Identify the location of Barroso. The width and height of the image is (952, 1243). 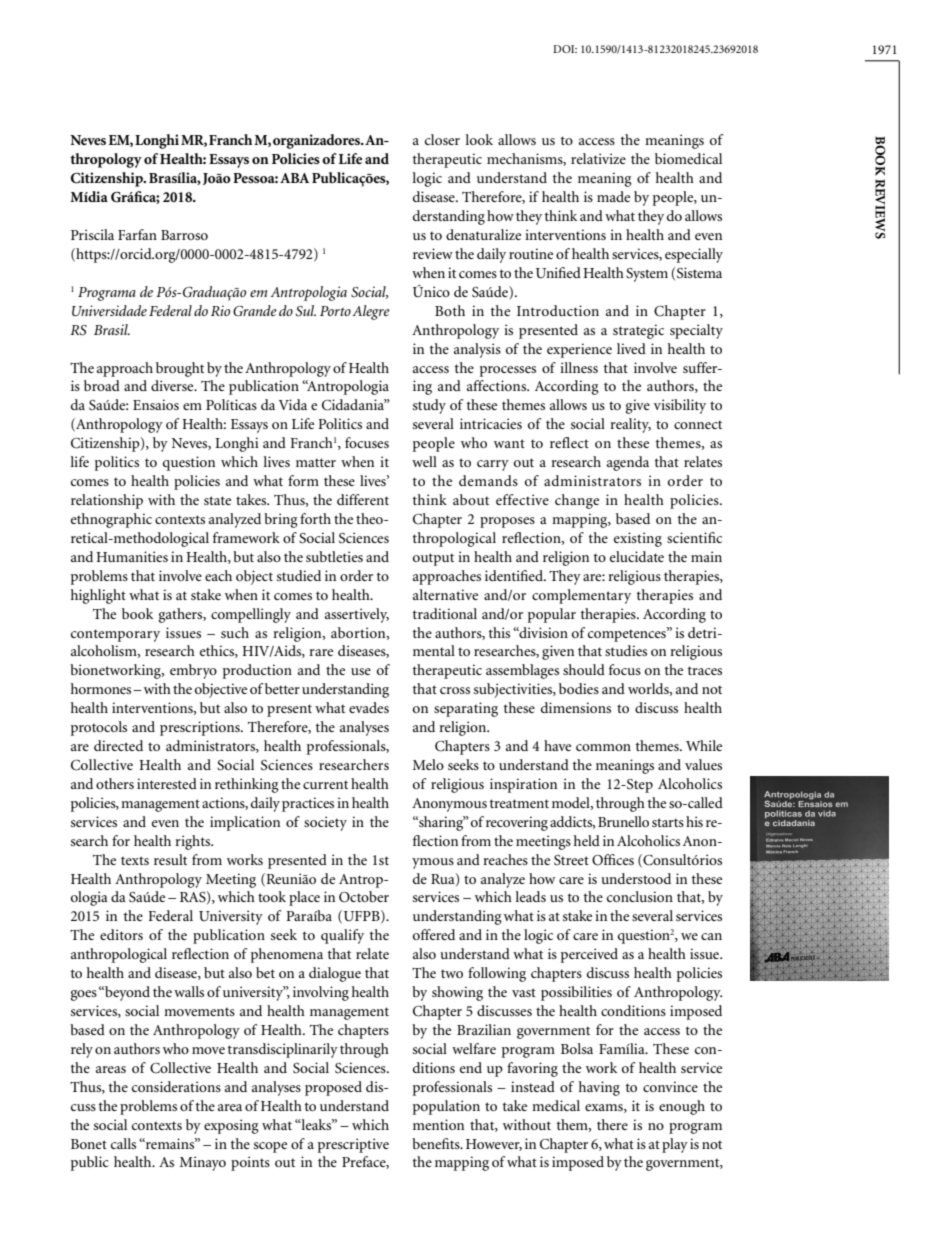
(184, 235).
